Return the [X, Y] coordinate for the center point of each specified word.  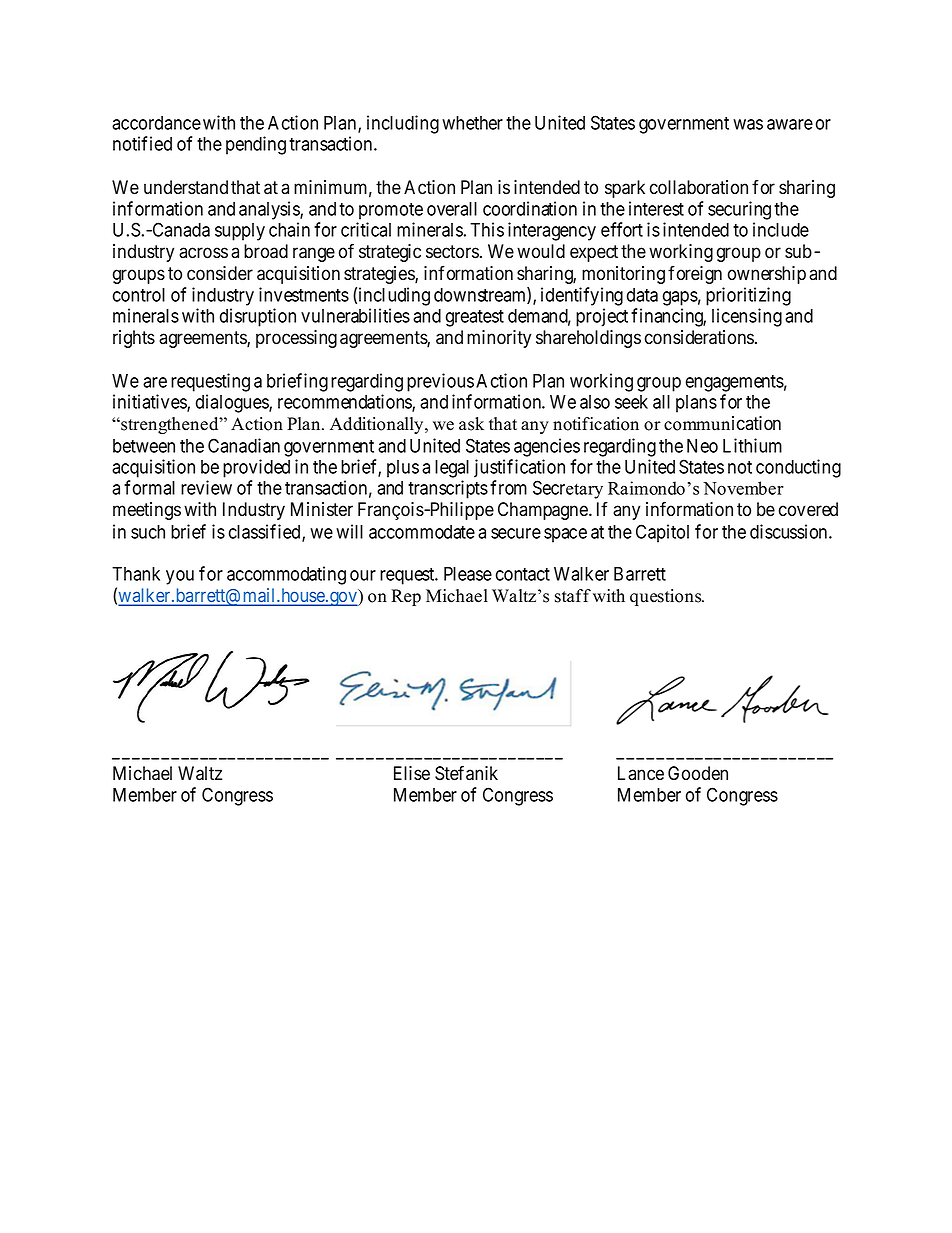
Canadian [244, 445]
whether [472, 123]
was [748, 124]
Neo [702, 446]
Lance [641, 773]
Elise [412, 773]
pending [256, 145]
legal [452, 469]
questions [667, 597]
